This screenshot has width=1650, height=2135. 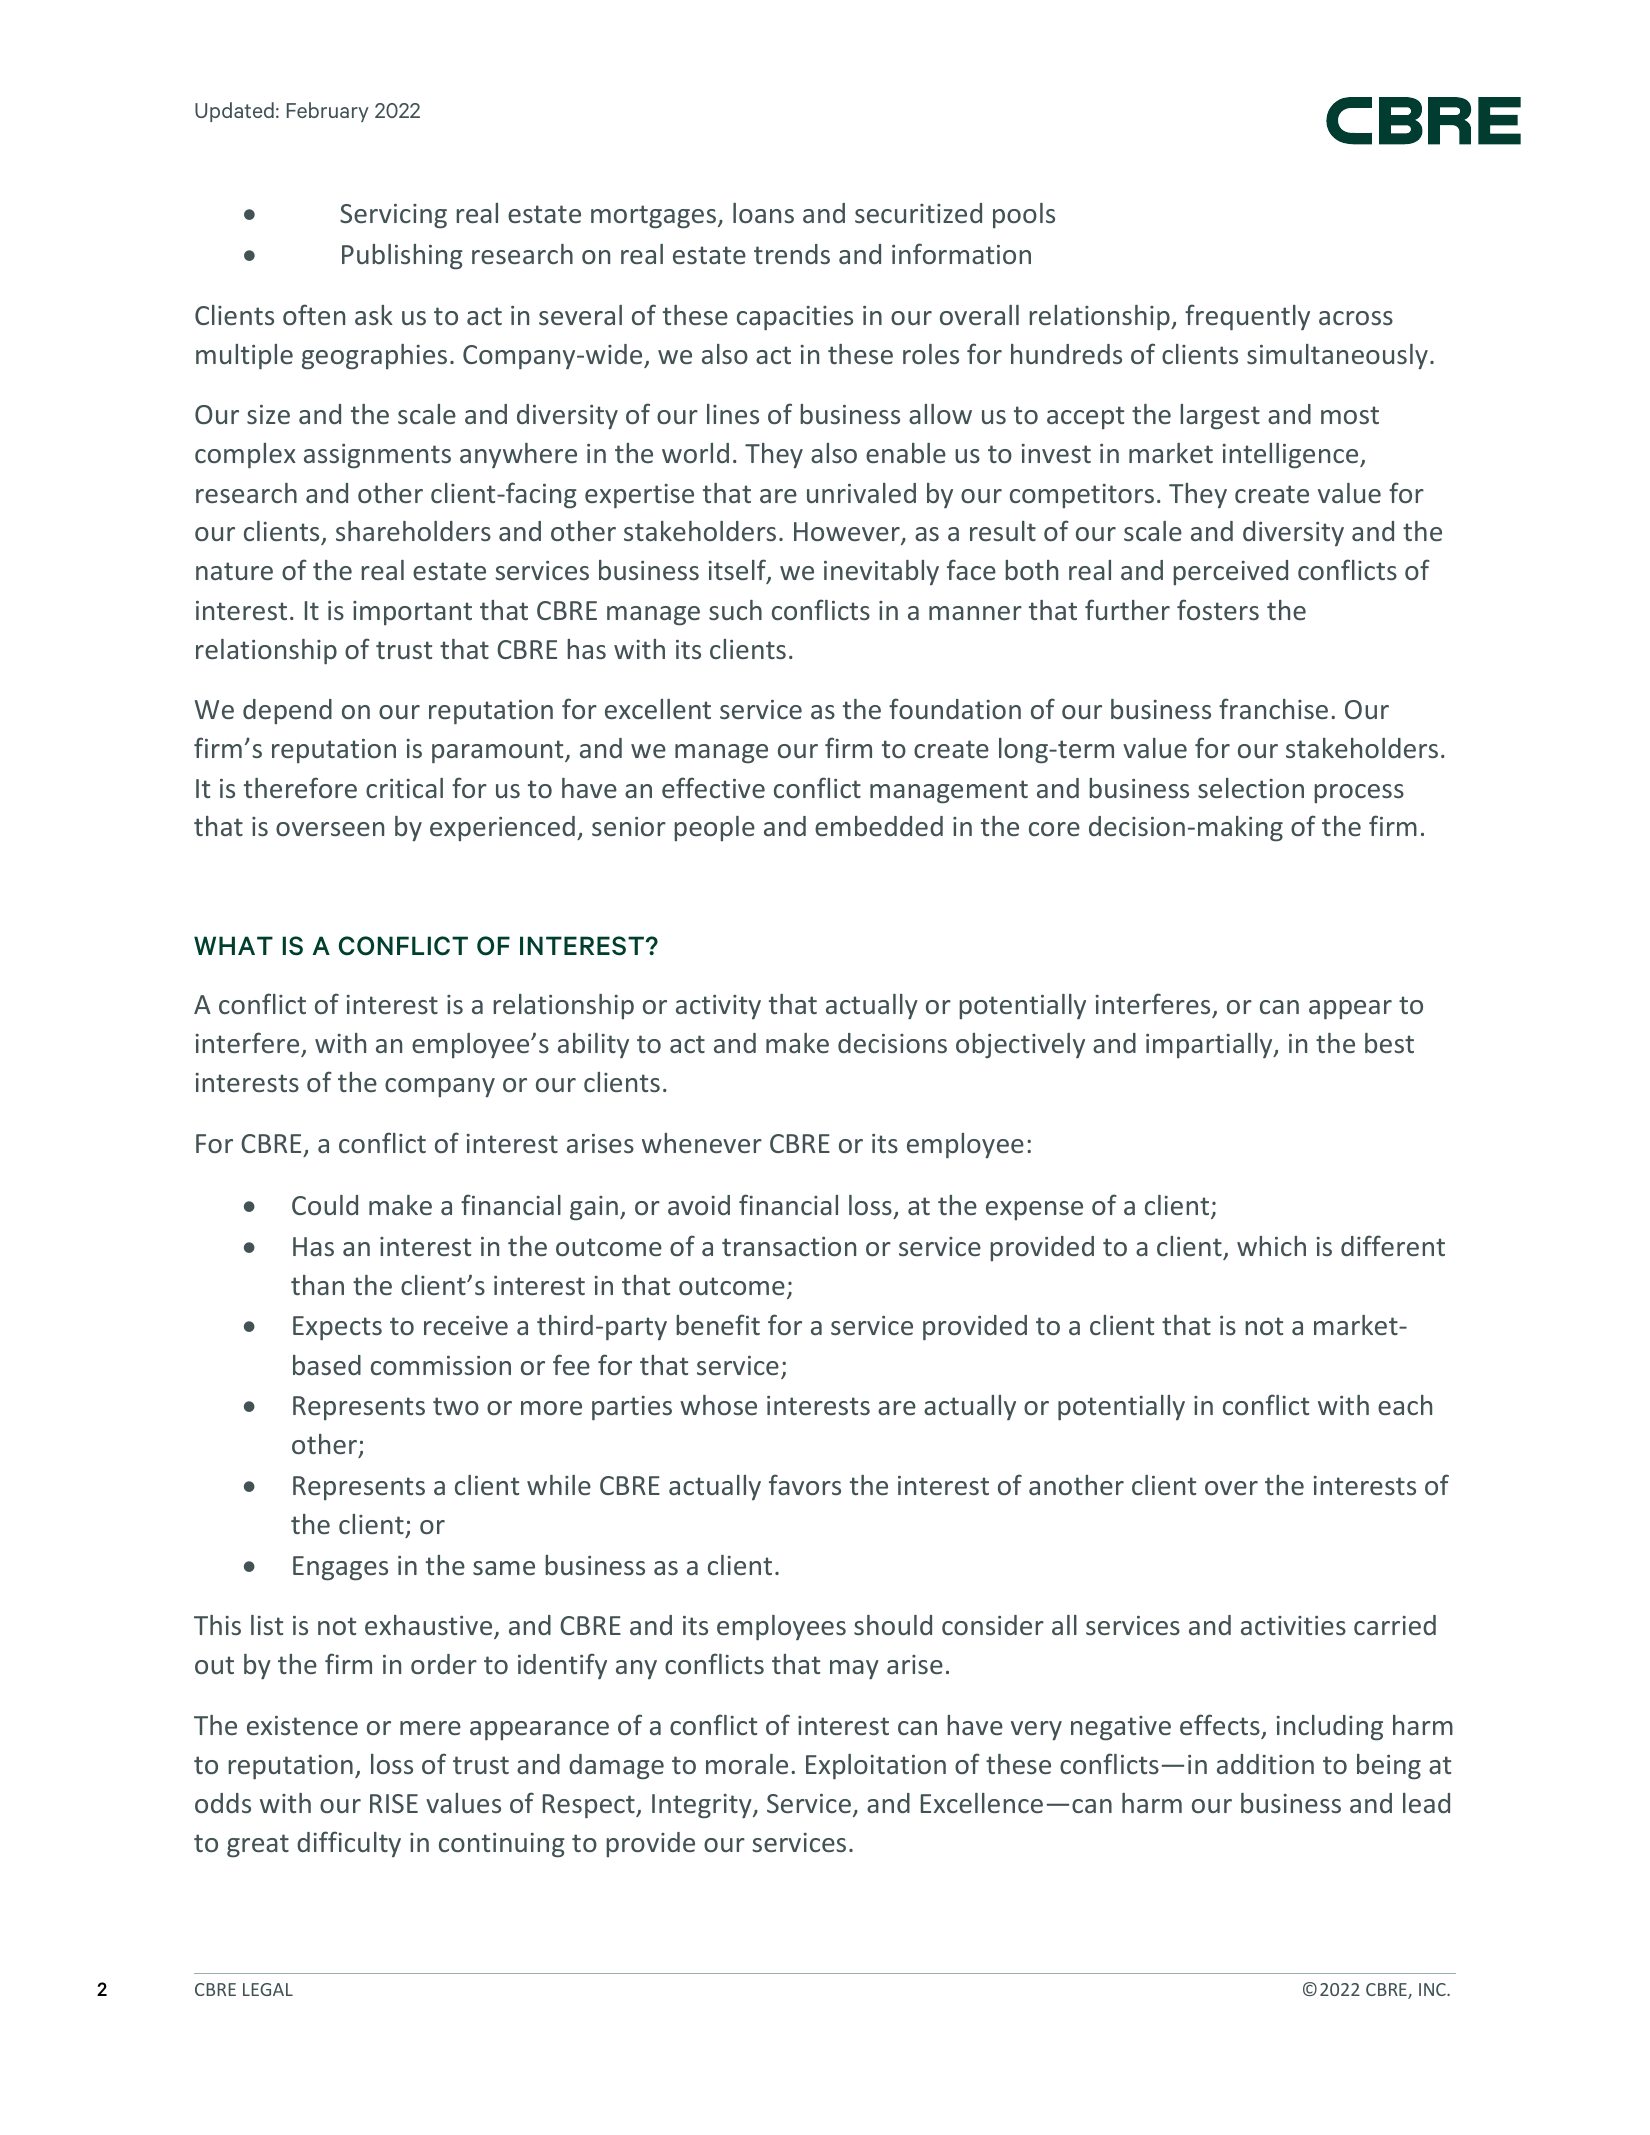 I want to click on WHAT, so click(x=233, y=945).
